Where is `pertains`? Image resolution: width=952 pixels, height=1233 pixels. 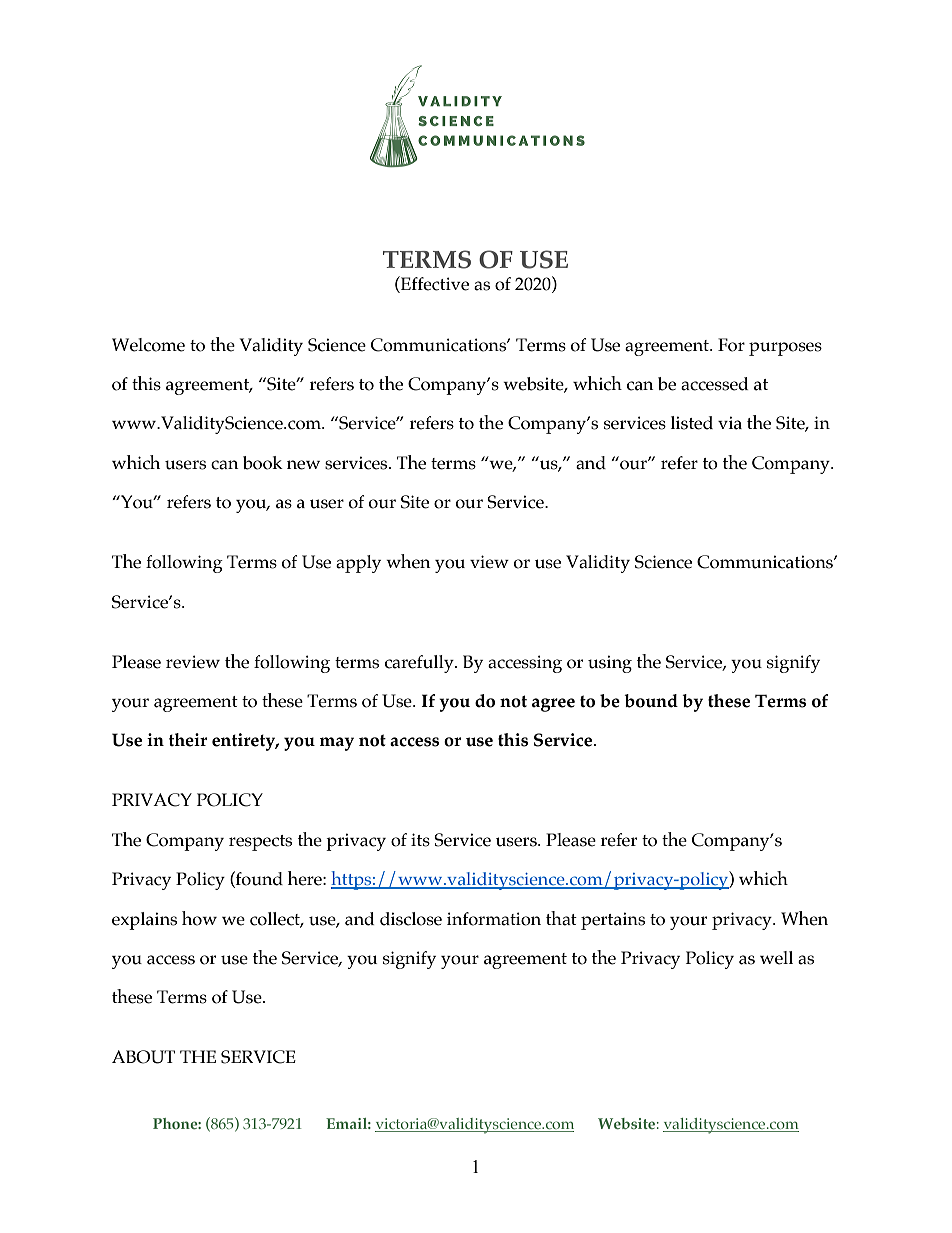
pertains is located at coordinates (613, 921).
